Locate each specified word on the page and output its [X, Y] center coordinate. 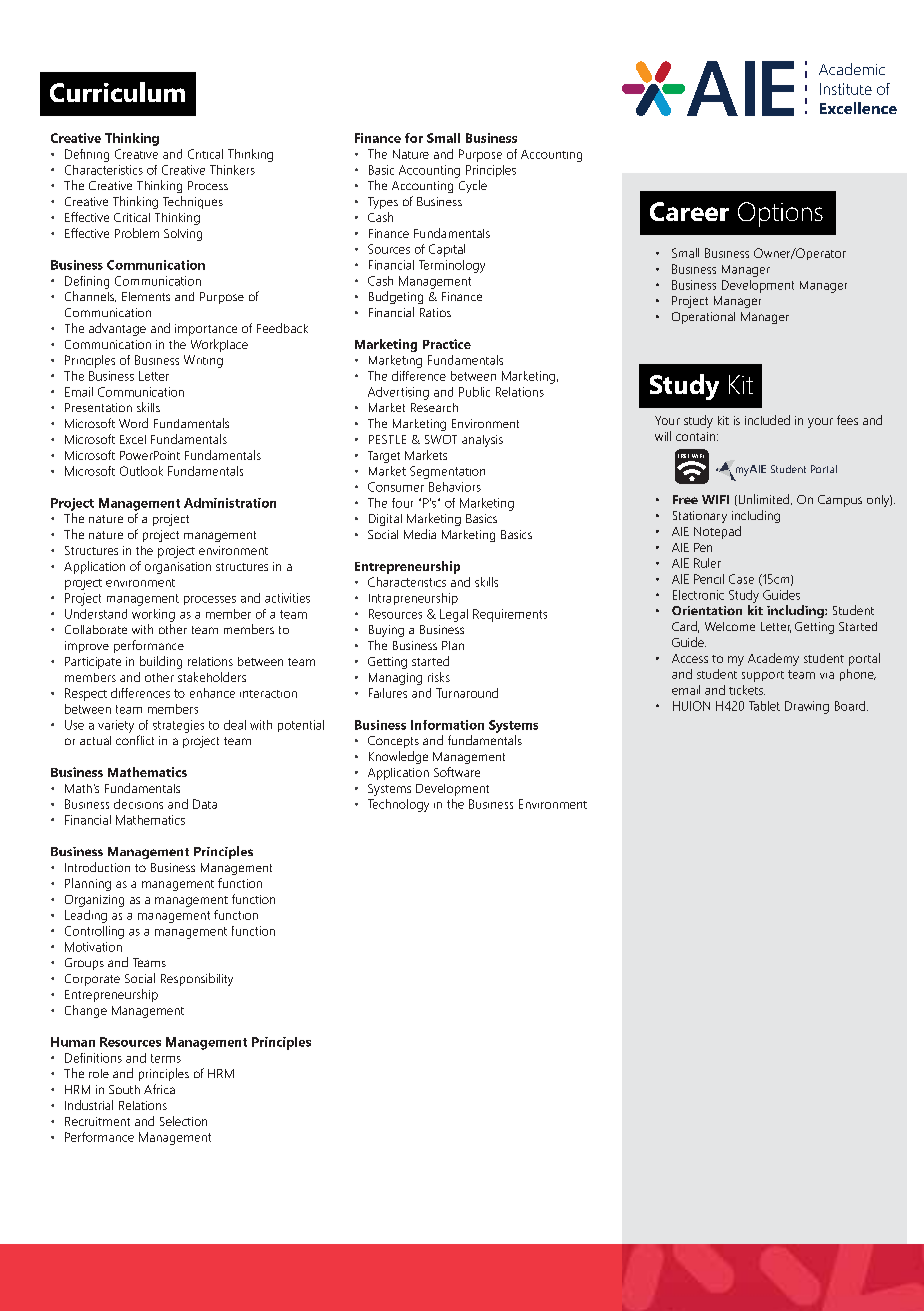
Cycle [473, 186]
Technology [398, 805]
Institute [846, 89]
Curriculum [117, 92]
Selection [183, 1121]
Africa [159, 1089]
